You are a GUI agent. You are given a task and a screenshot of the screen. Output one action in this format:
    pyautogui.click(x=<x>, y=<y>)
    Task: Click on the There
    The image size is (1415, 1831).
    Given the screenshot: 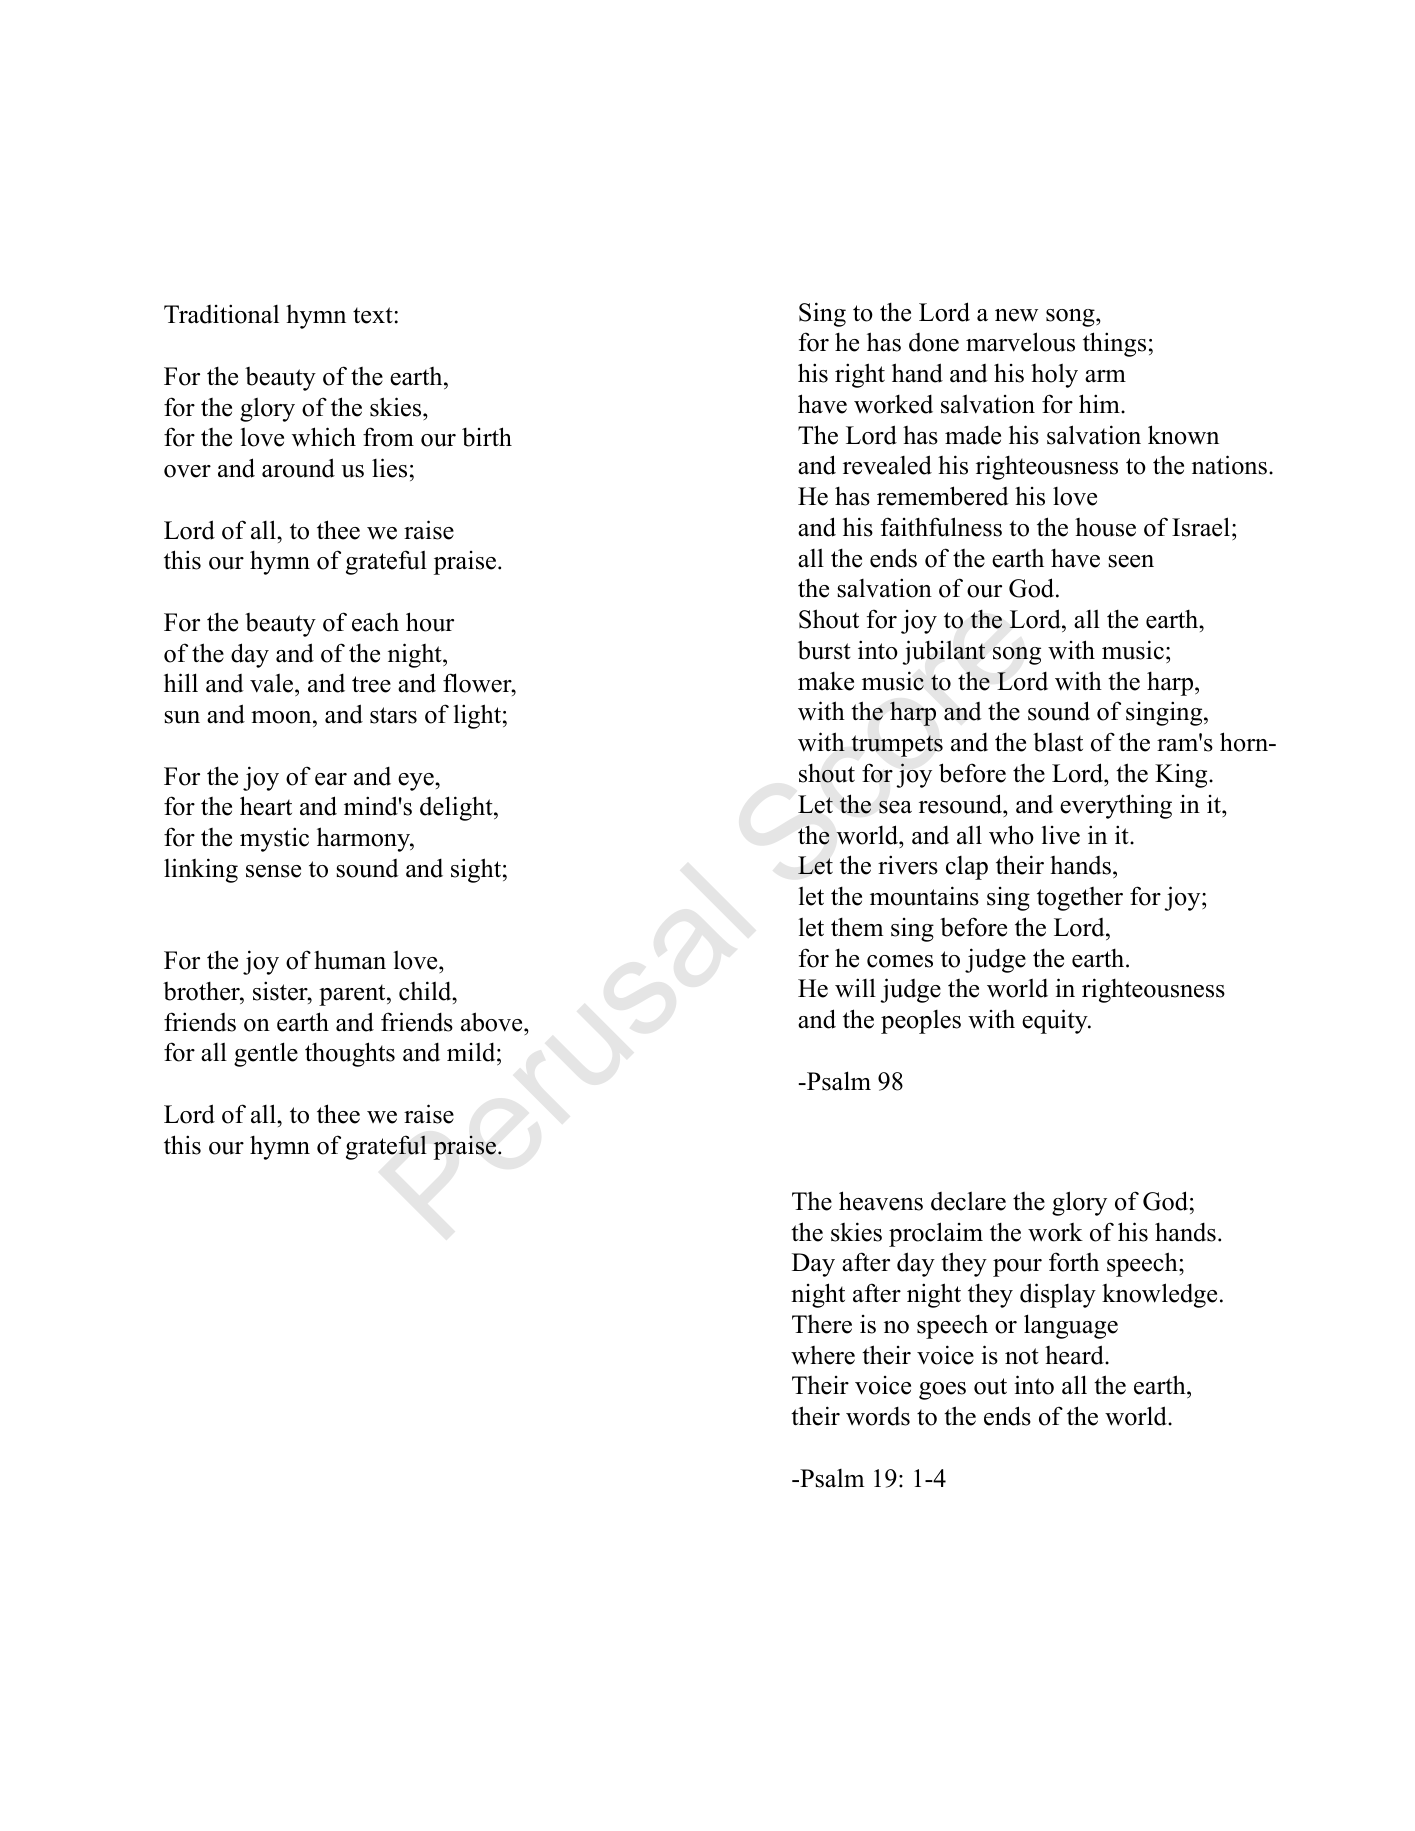 What is the action you would take?
    pyautogui.click(x=822, y=1324)
